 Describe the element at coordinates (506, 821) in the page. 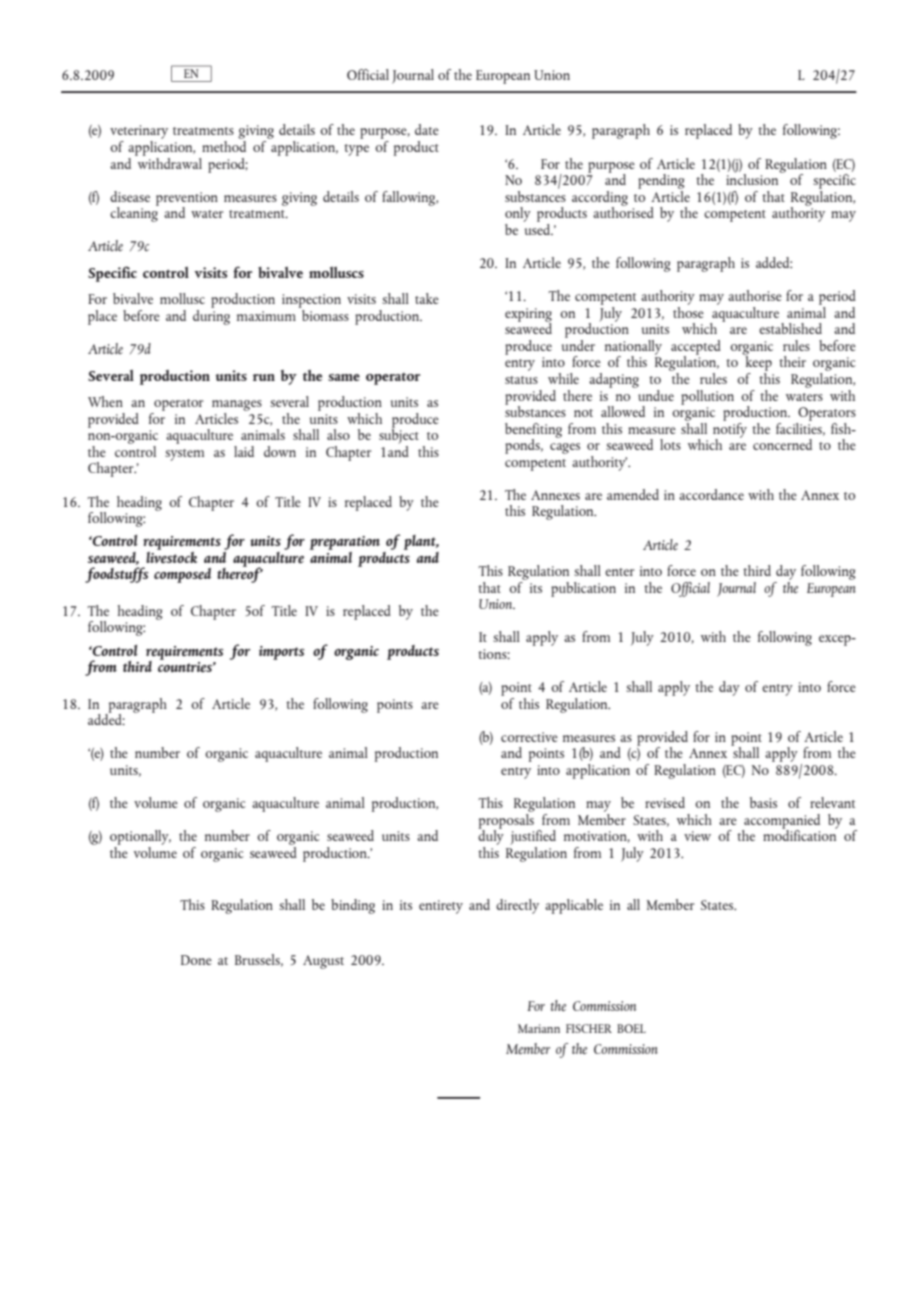

I see `proposals` at that location.
